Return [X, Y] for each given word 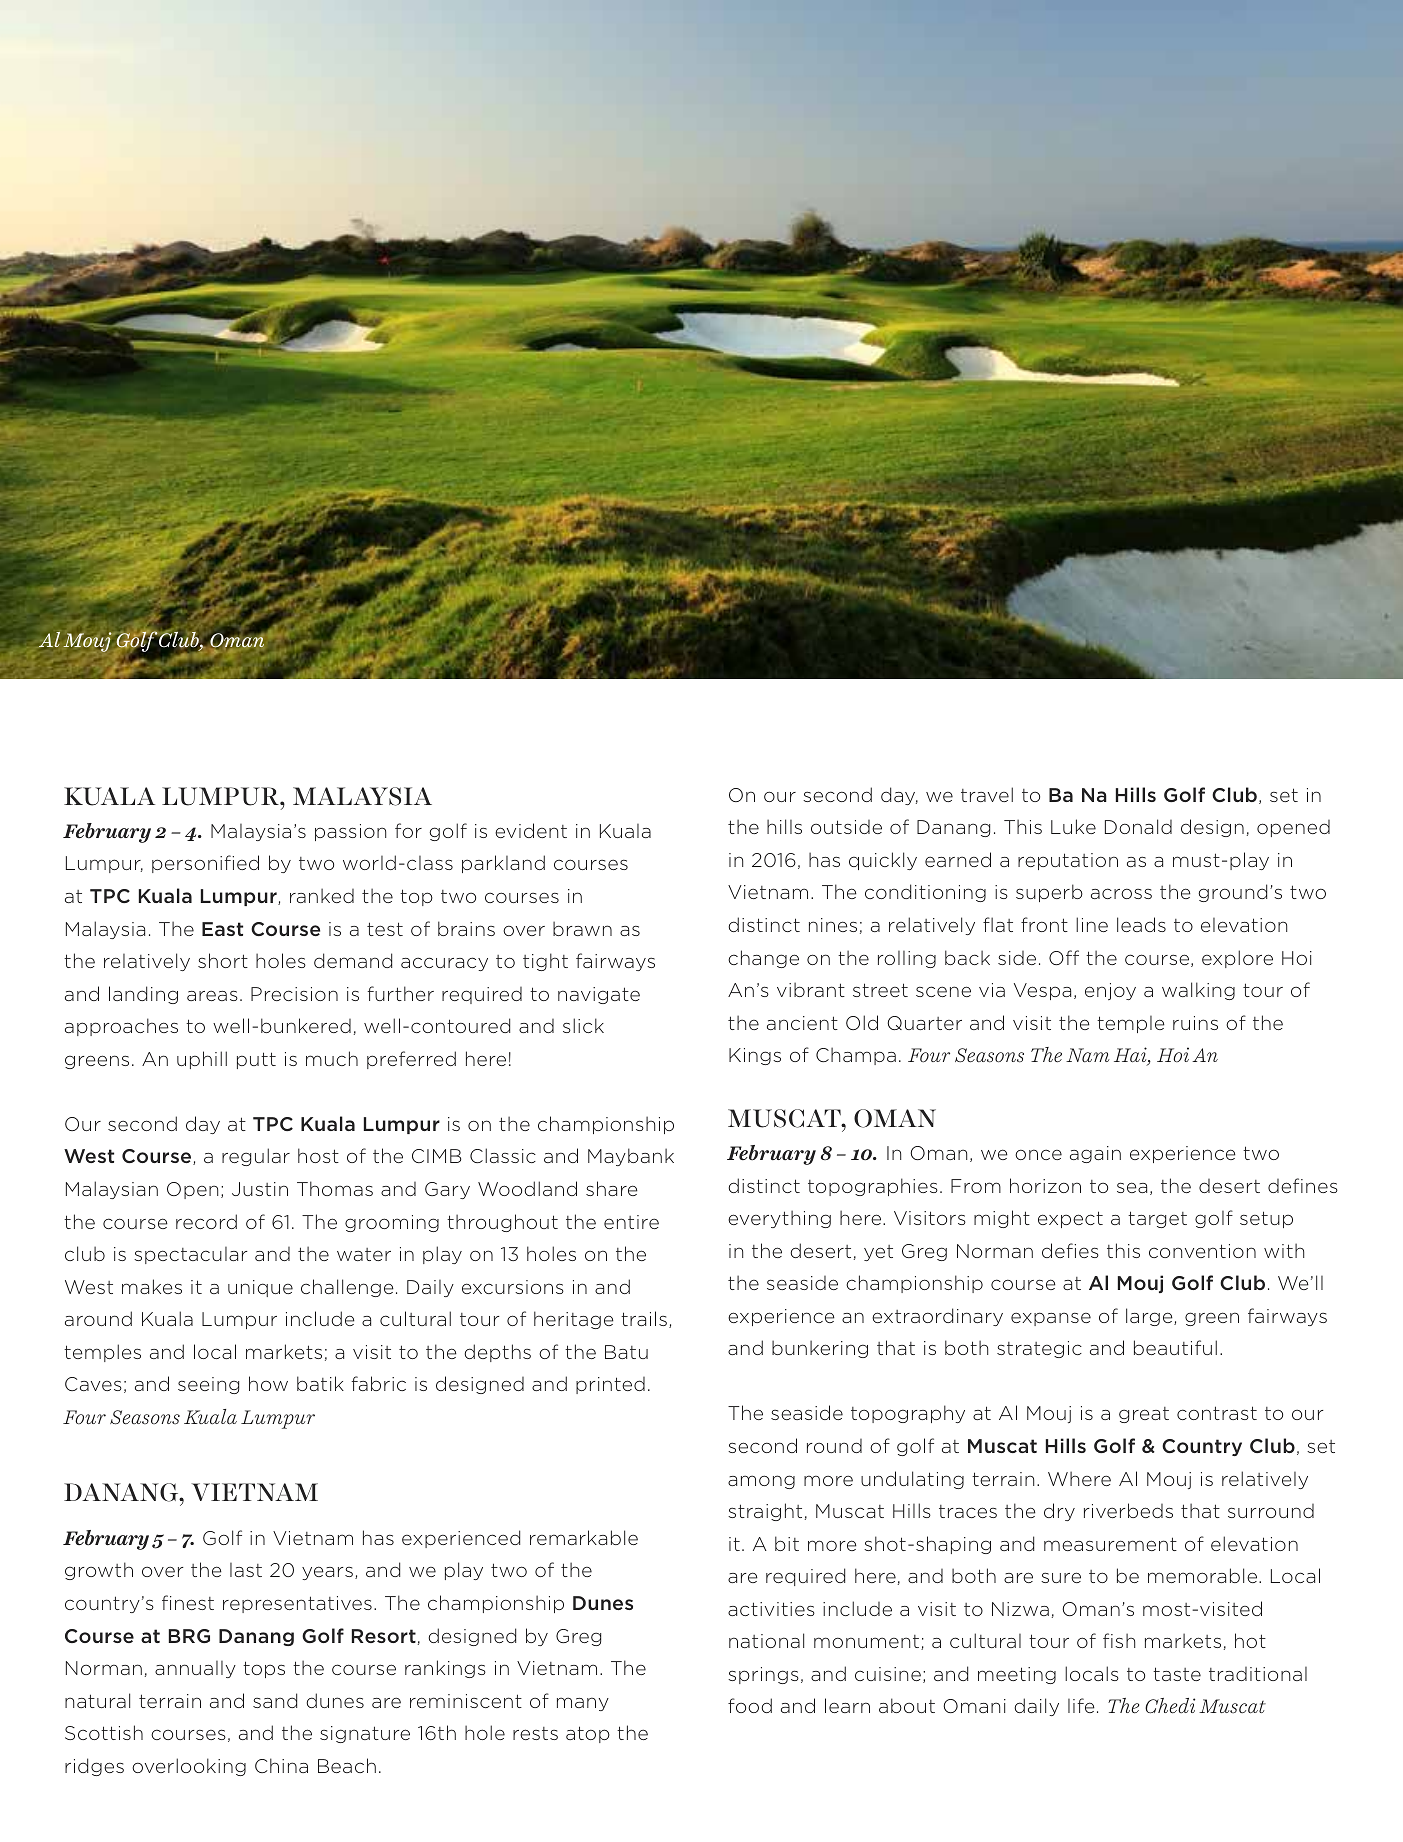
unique [260, 1288]
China [281, 1765]
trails [644, 1318]
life [1081, 1705]
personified [205, 864]
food [750, 1705]
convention [1202, 1251]
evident [531, 830]
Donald [1138, 826]
